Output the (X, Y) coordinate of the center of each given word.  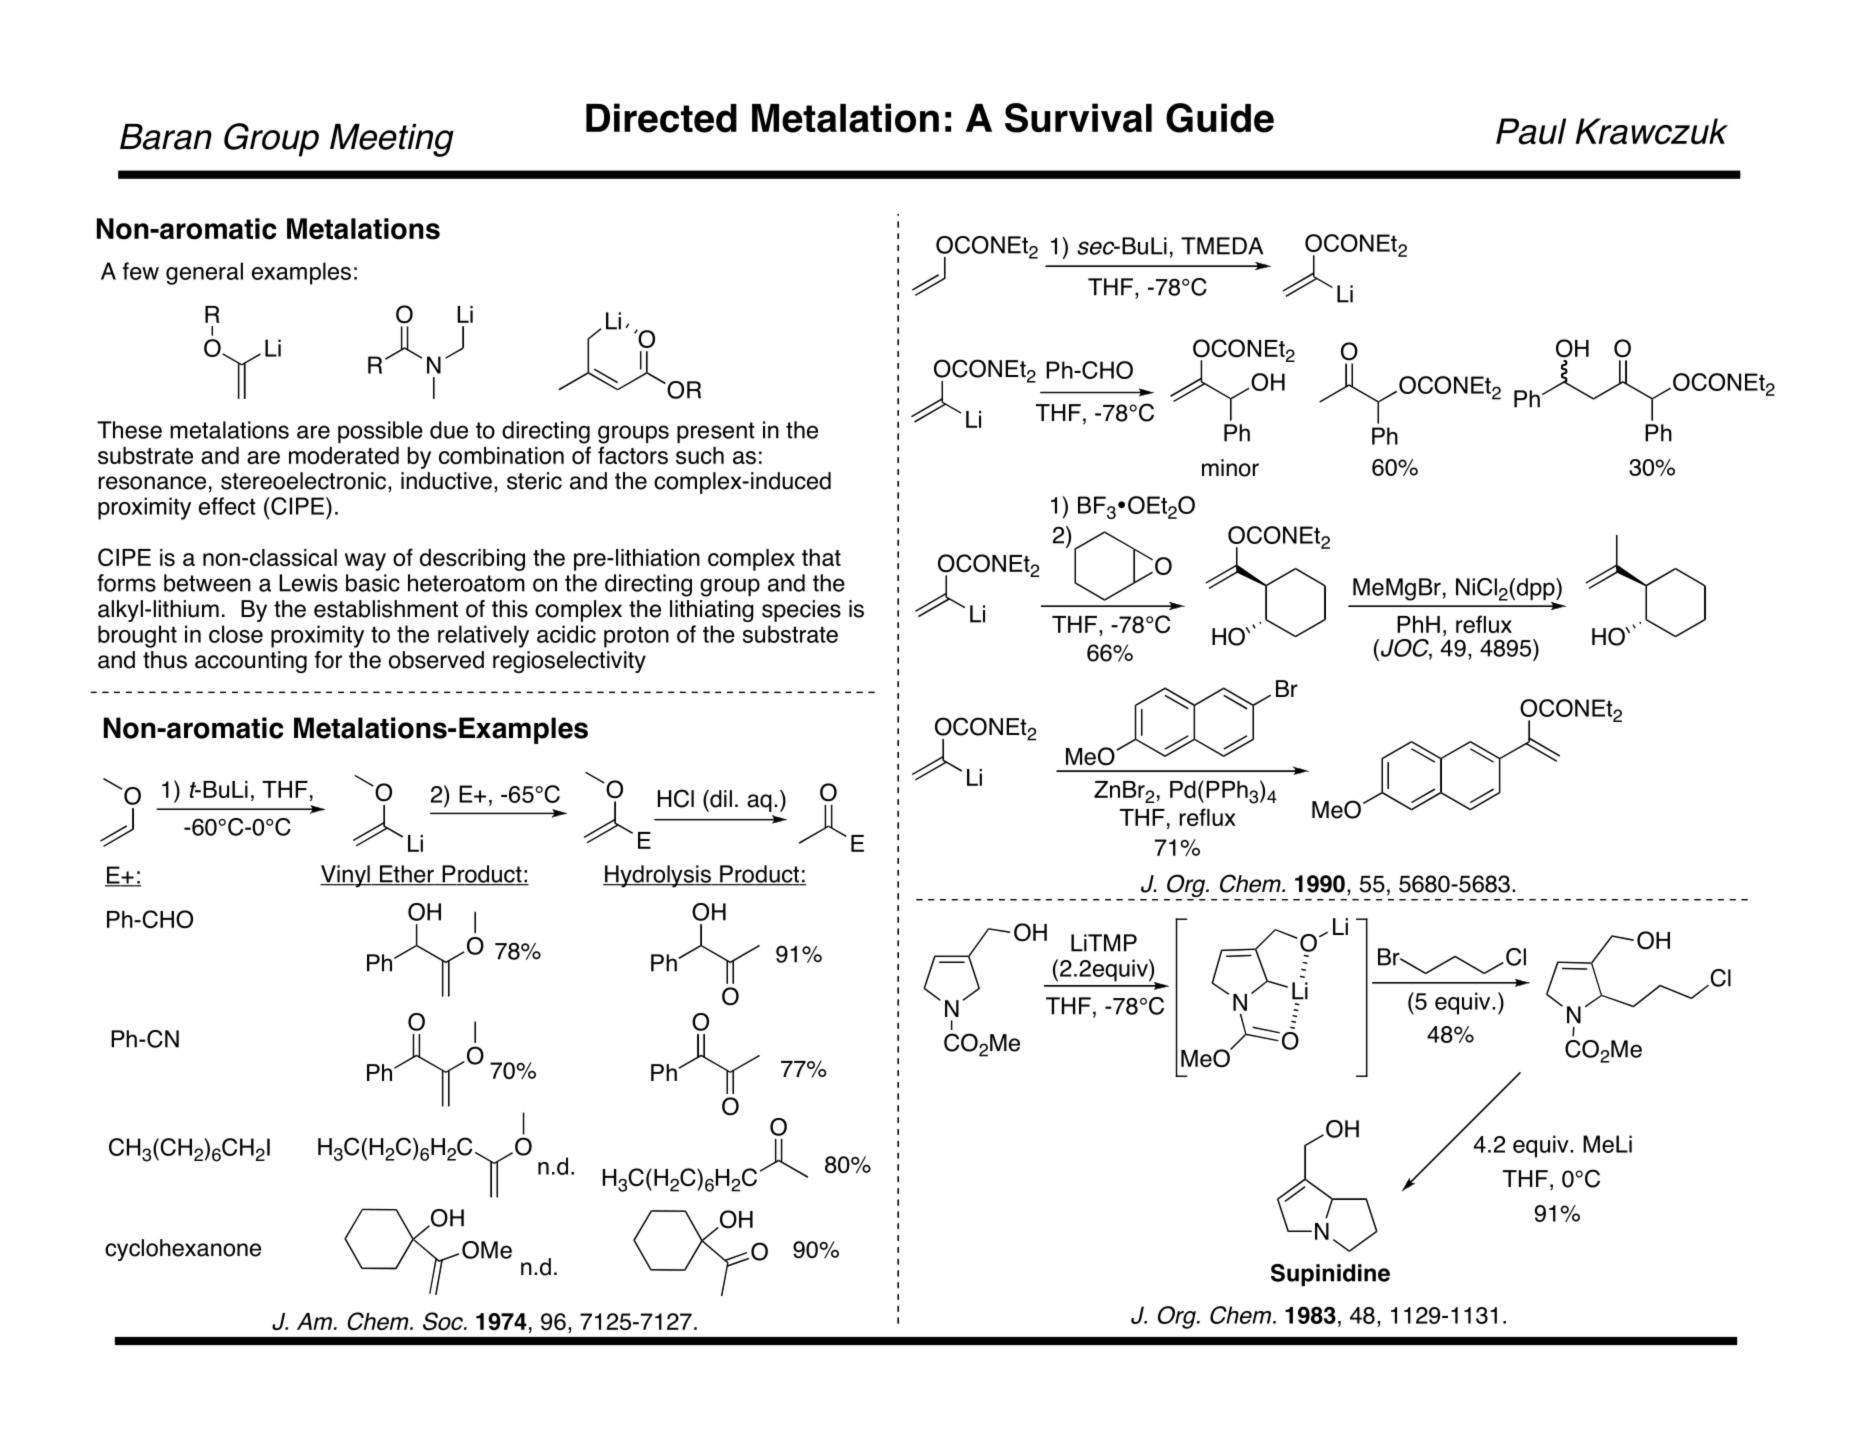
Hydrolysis (658, 876)
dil (720, 799)
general (204, 273)
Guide (1220, 118)
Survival (1078, 118)
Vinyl (346, 876)
